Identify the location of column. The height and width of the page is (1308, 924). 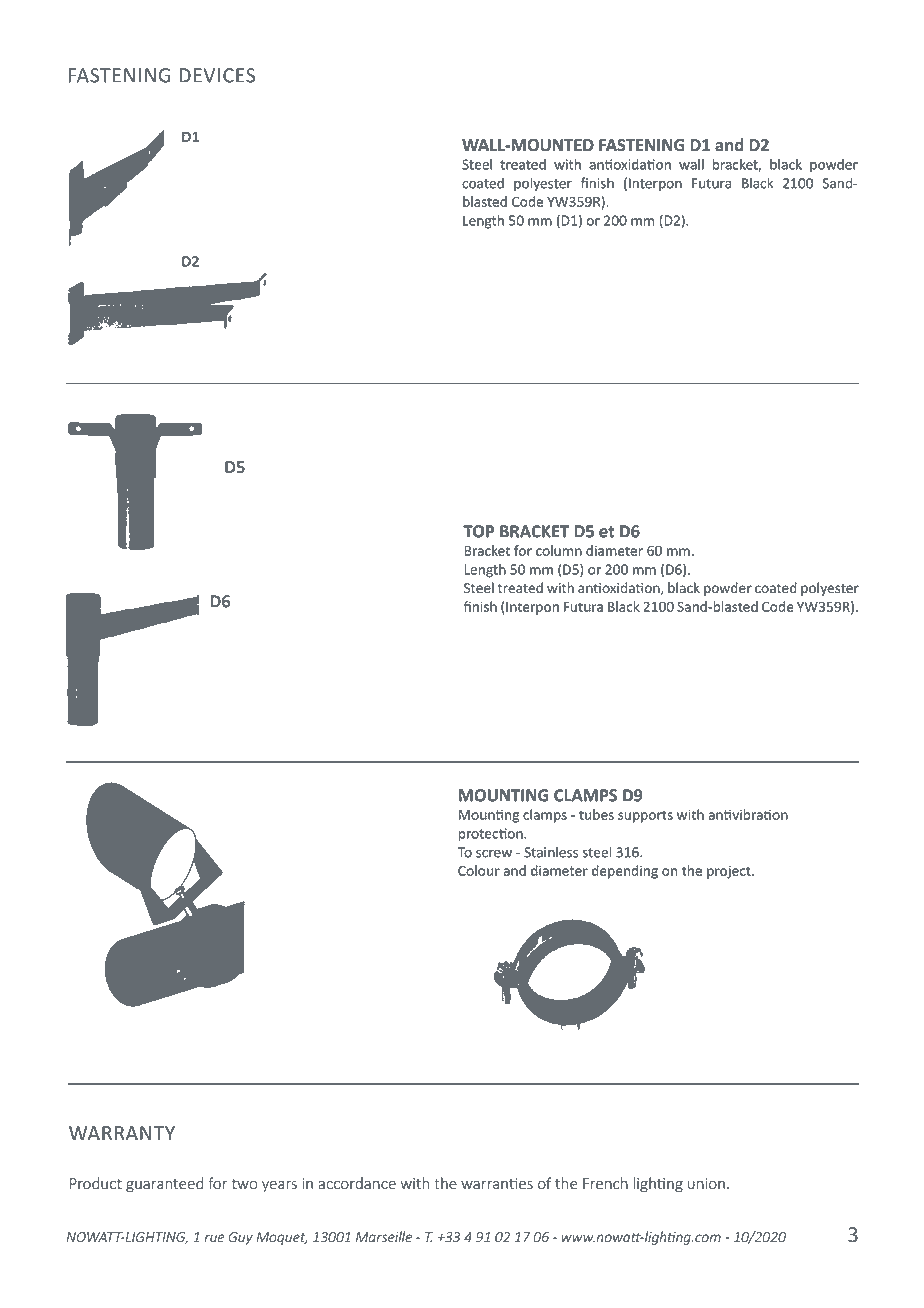
(559, 550).
